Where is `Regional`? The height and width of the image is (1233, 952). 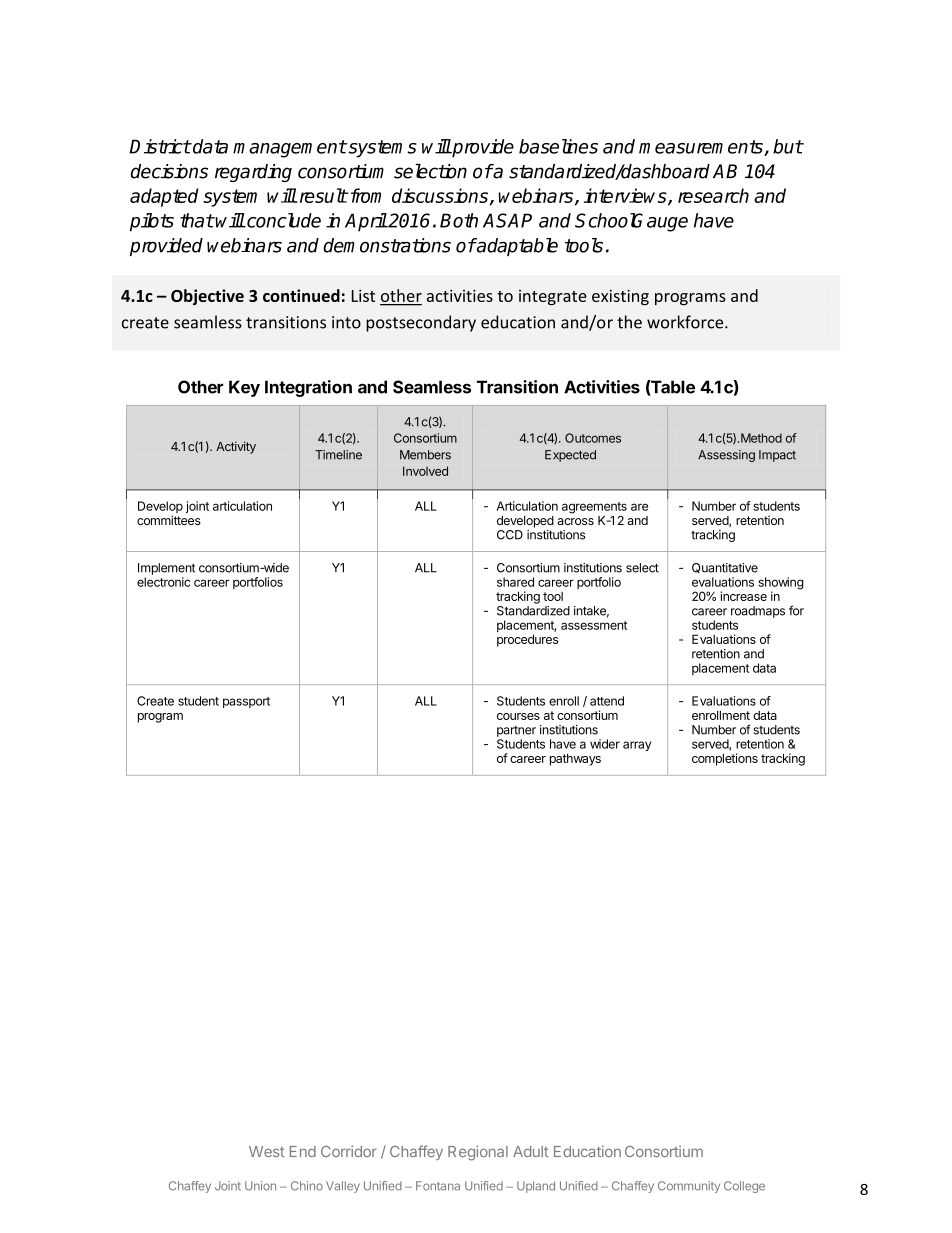
Regional is located at coordinates (478, 1153).
